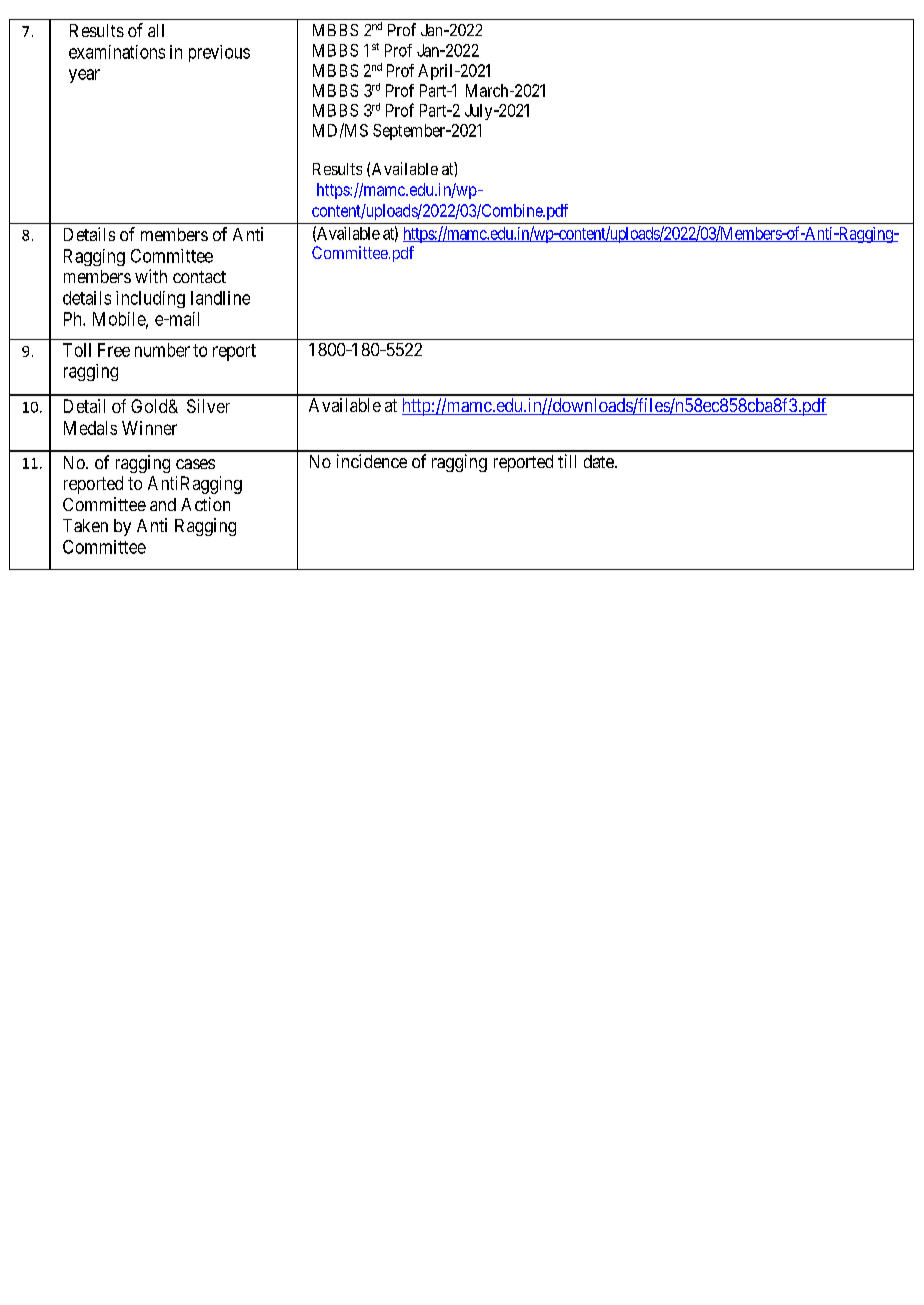 The image size is (924, 1305). I want to click on contact, so click(199, 277).
